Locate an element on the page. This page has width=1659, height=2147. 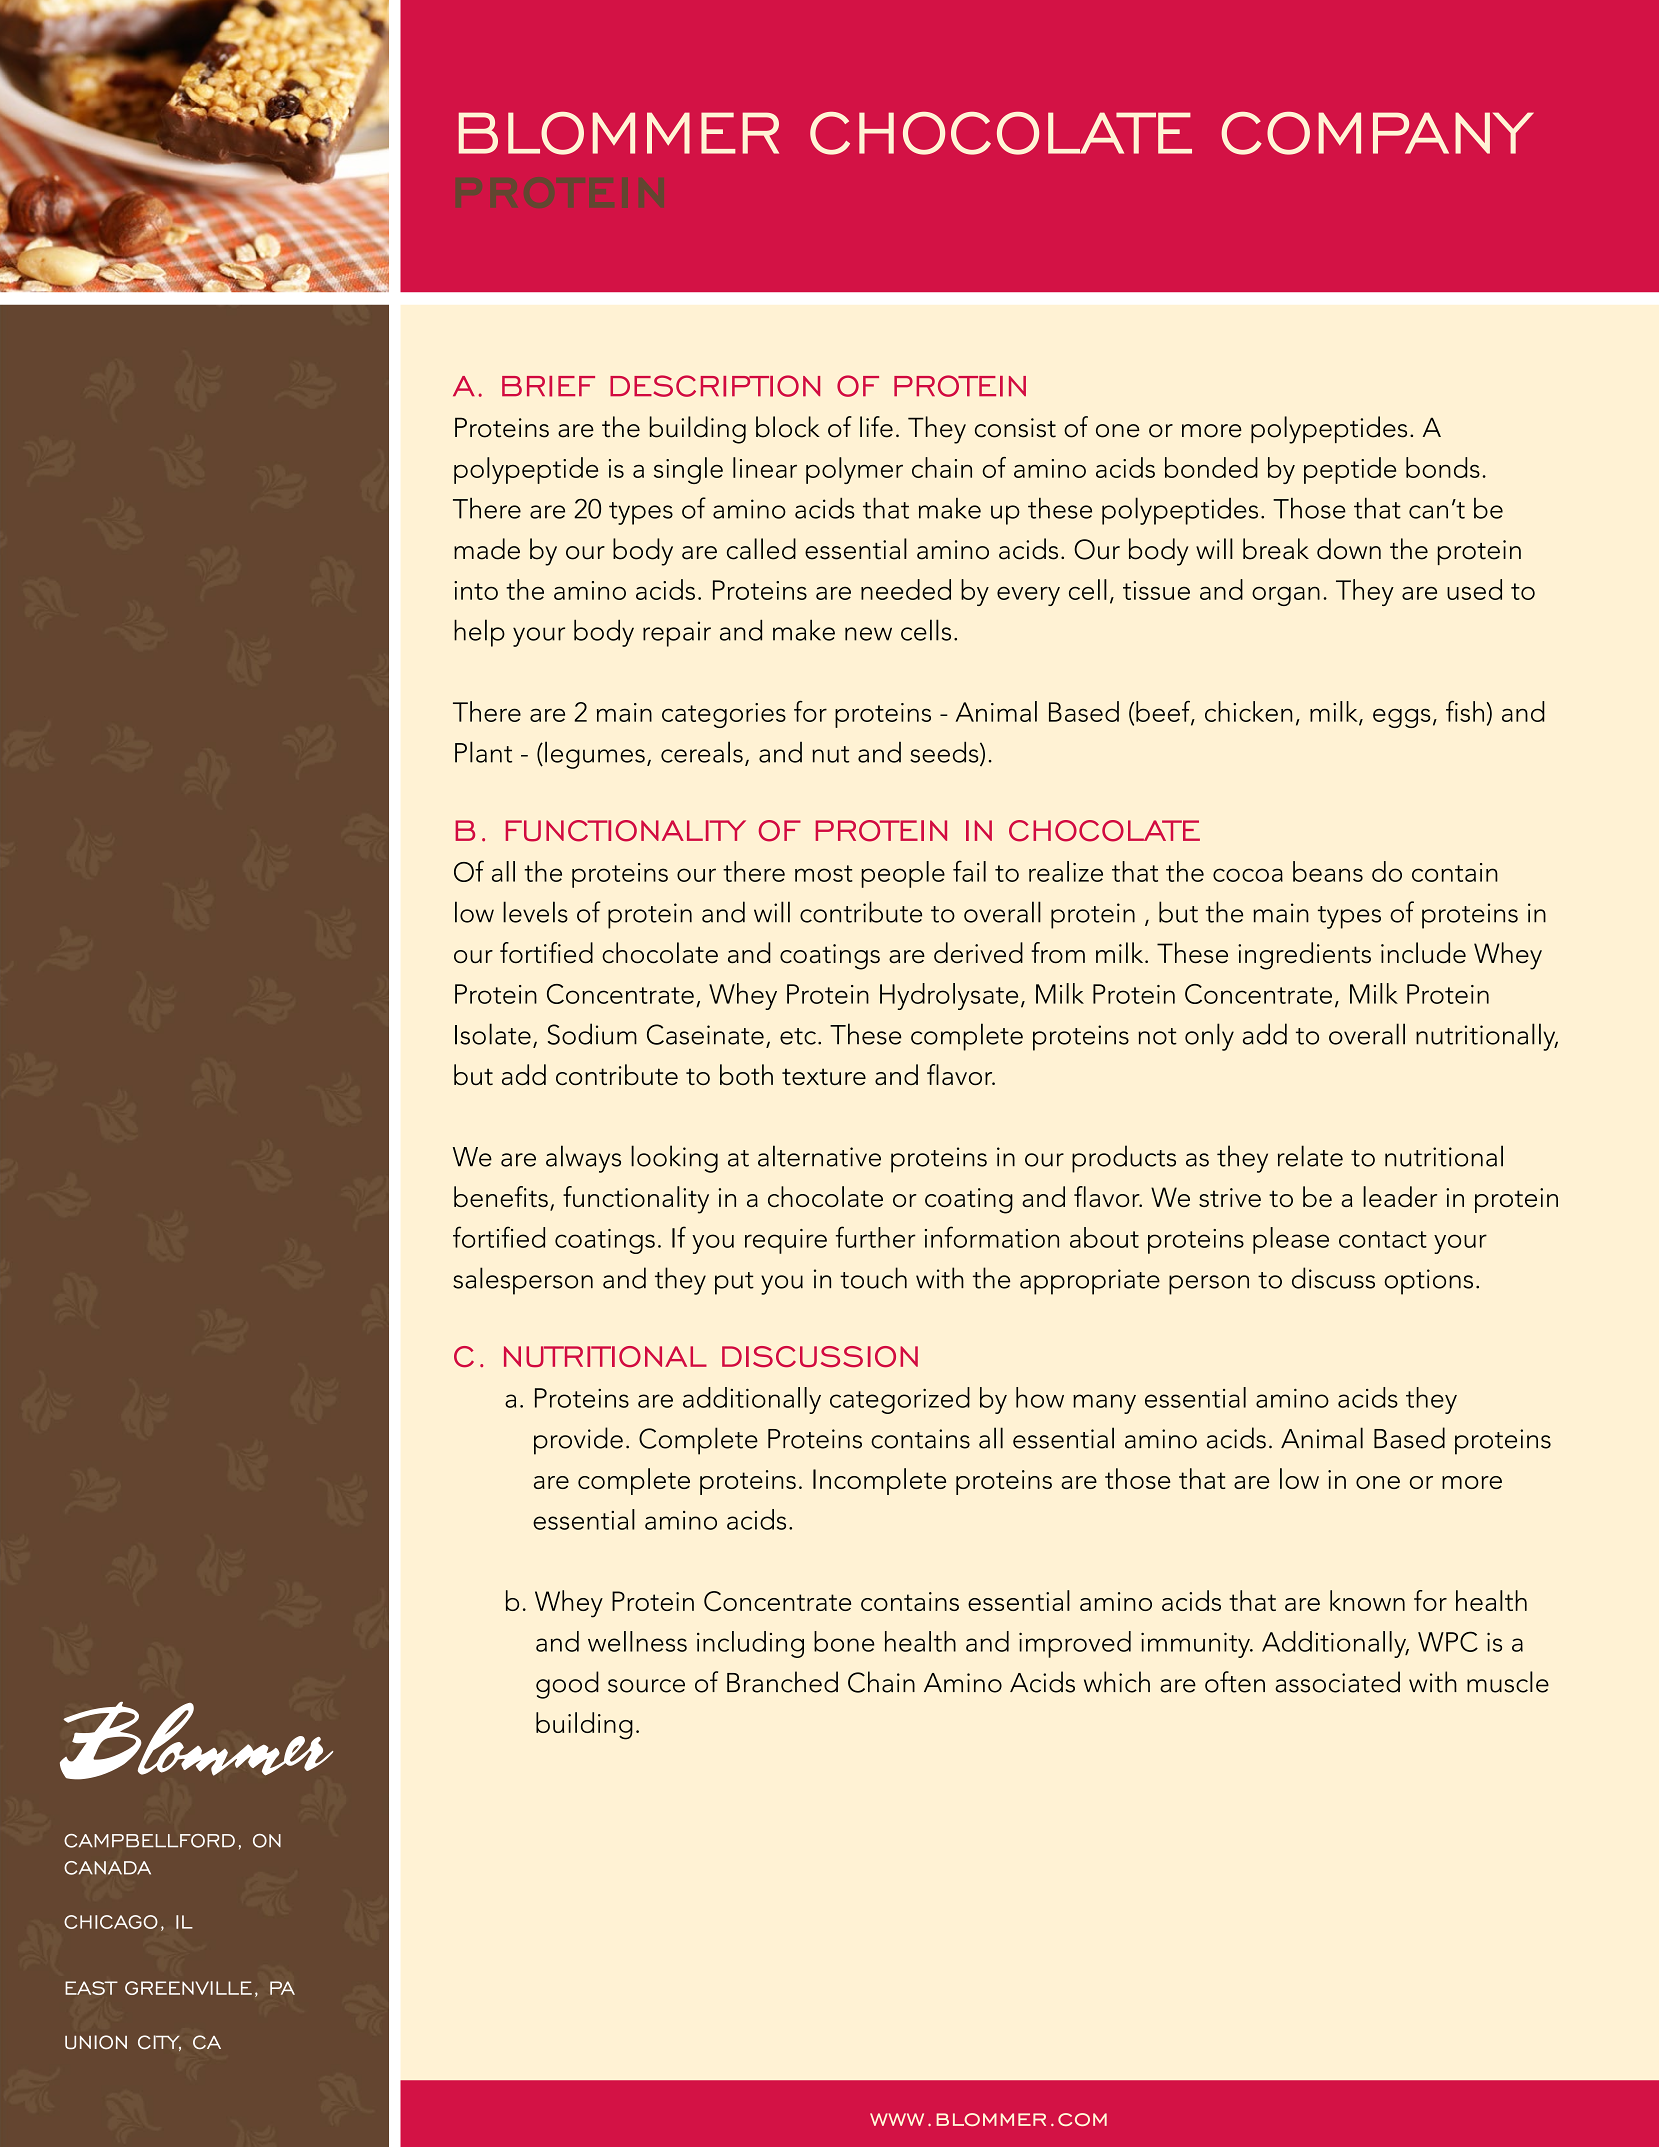
options is located at coordinates (1428, 1282).
